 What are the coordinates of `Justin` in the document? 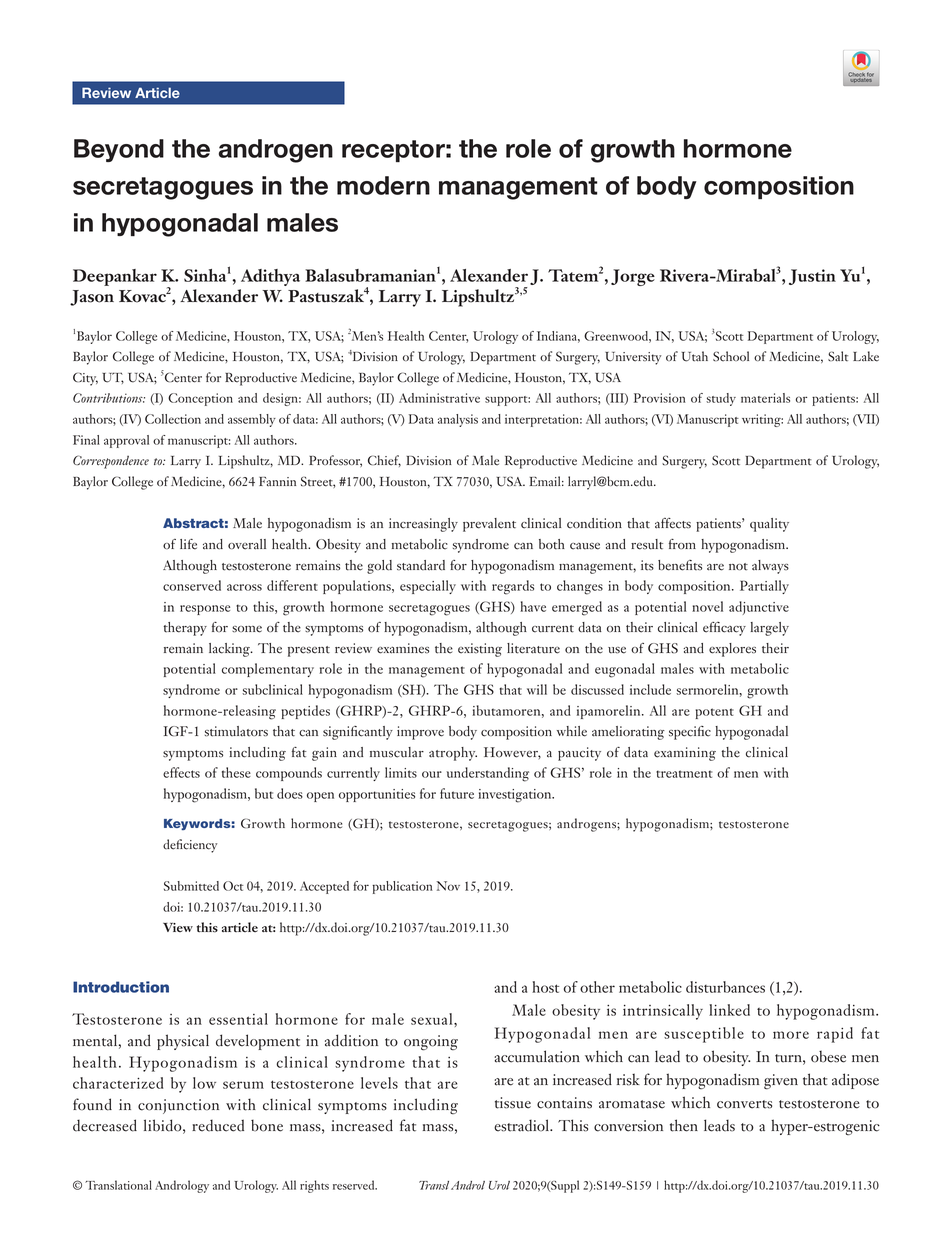 It's located at (812, 277).
